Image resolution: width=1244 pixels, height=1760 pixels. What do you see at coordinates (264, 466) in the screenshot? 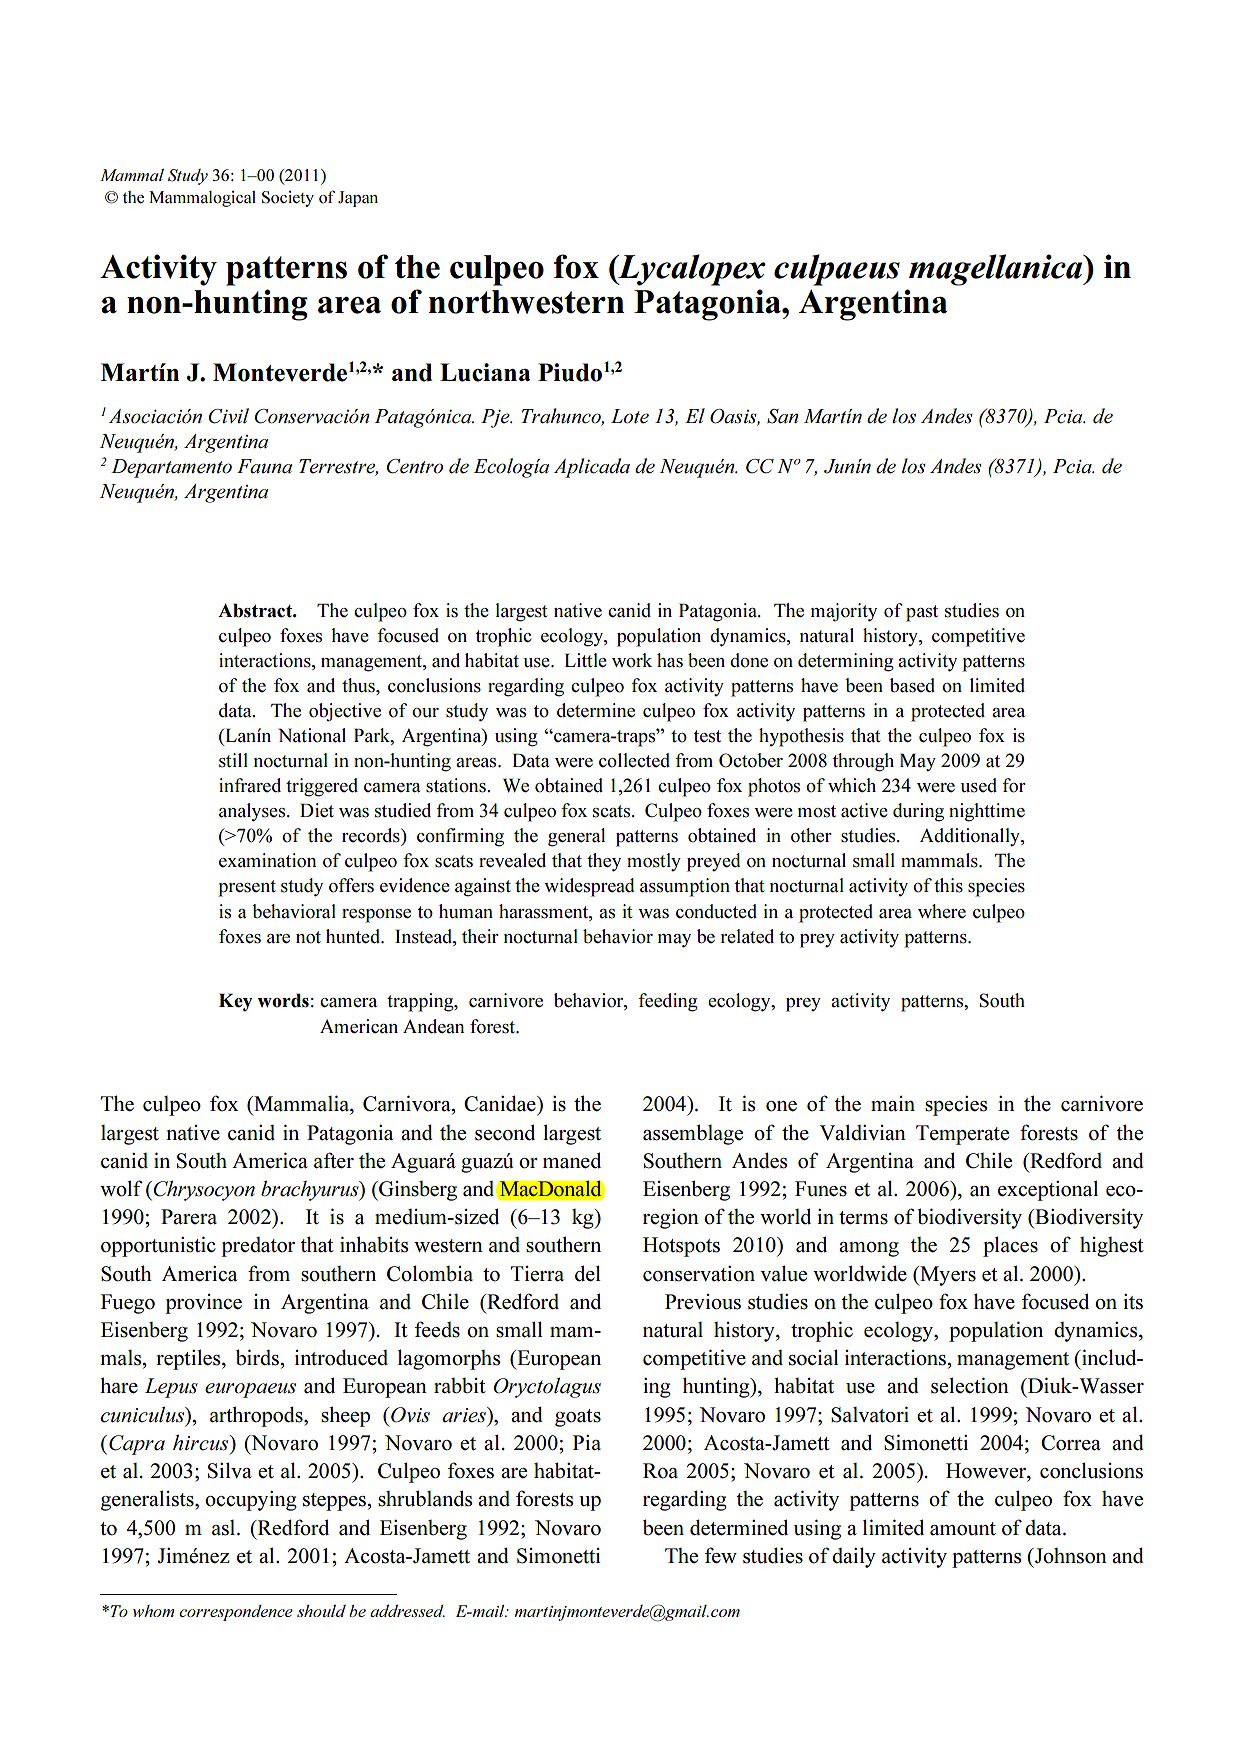
I see `Fauna` at bounding box center [264, 466].
